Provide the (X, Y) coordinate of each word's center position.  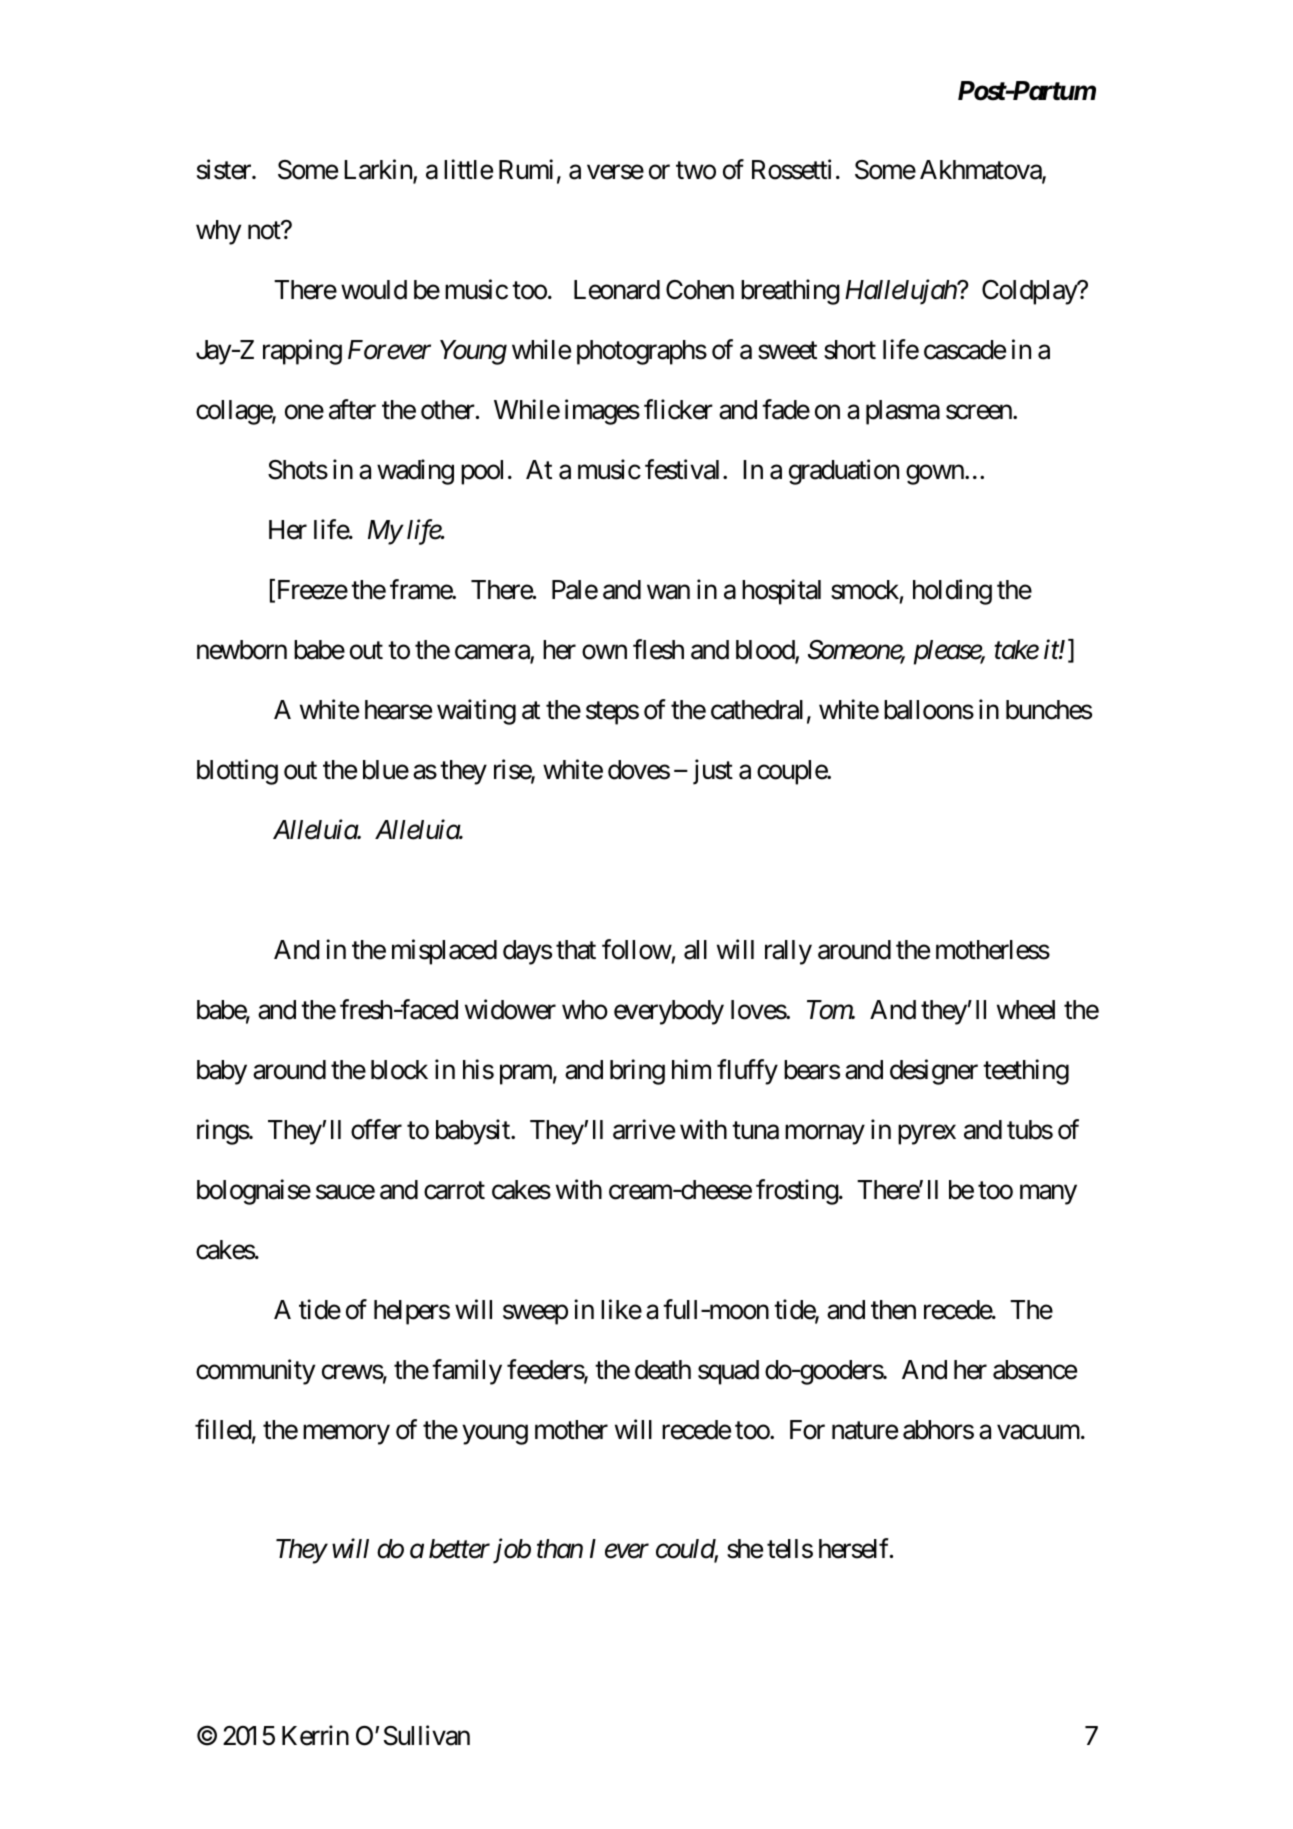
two (696, 171)
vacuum (1038, 1432)
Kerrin (315, 1735)
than (560, 1549)
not (265, 231)
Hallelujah (901, 292)
